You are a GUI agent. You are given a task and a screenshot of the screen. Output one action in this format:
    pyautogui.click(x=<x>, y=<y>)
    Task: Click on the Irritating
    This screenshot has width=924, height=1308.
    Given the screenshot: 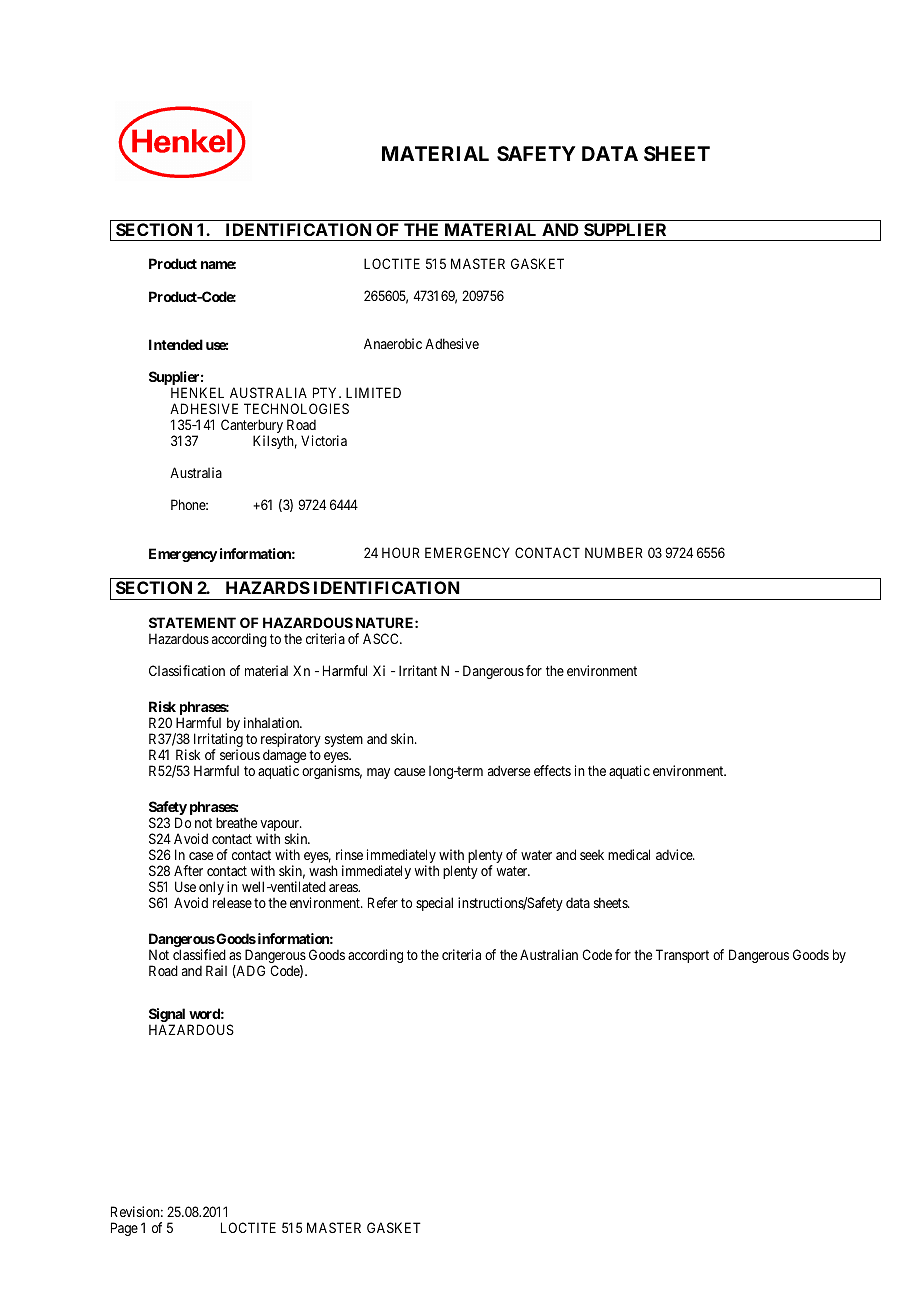 What is the action you would take?
    pyautogui.click(x=218, y=741)
